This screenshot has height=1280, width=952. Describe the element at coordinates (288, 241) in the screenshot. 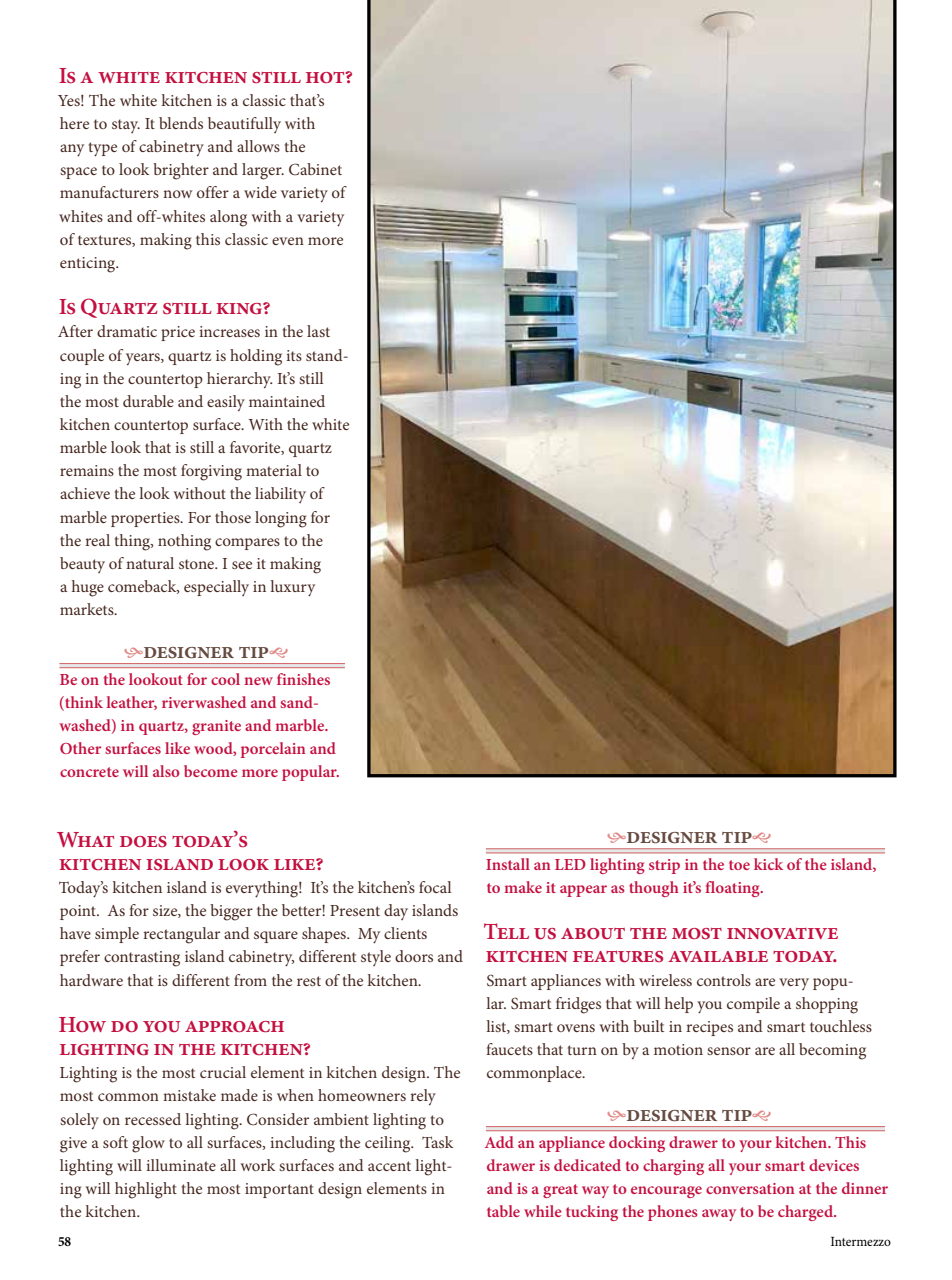

I see `even` at that location.
